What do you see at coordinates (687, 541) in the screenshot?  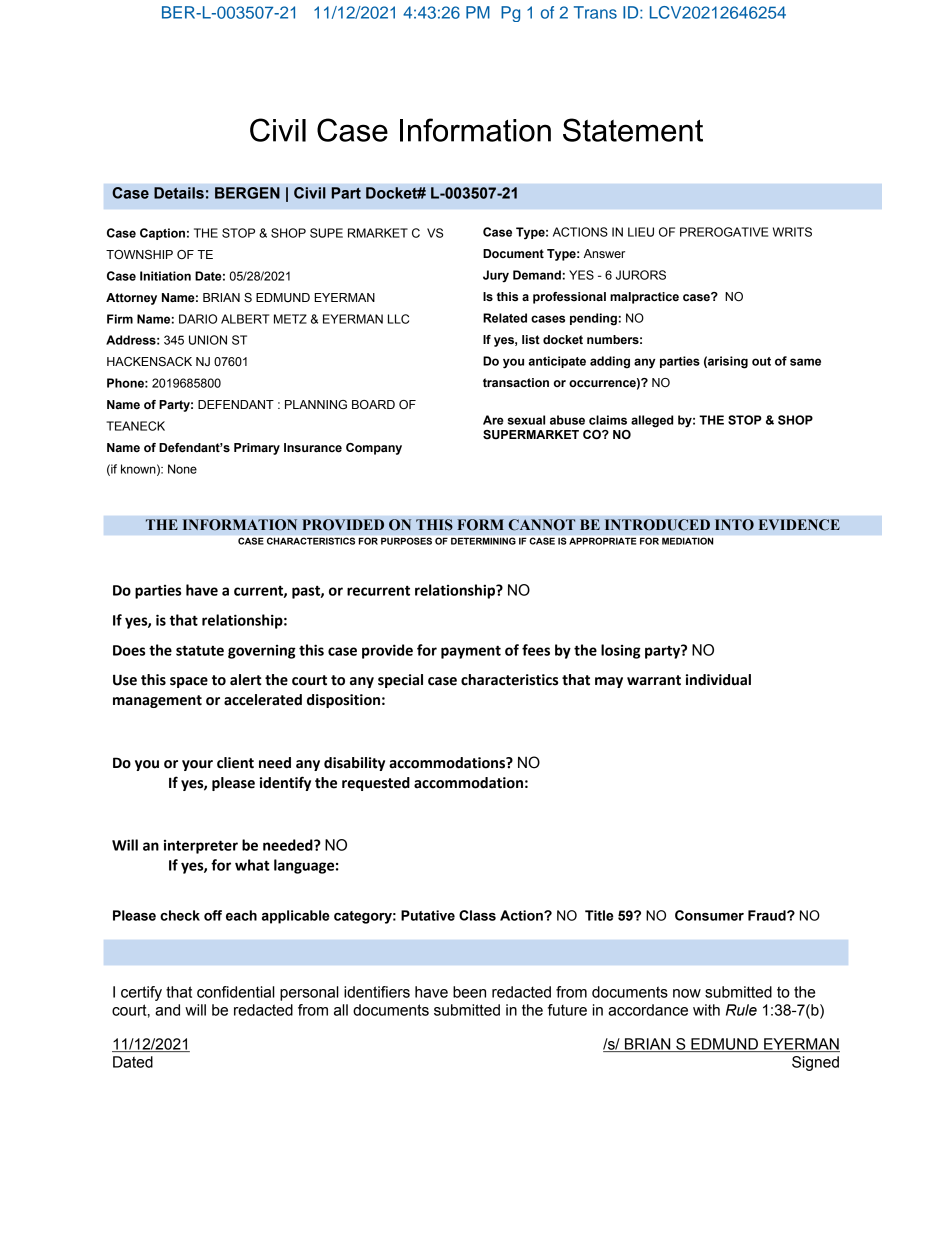 I see `MEDIATION` at bounding box center [687, 541].
